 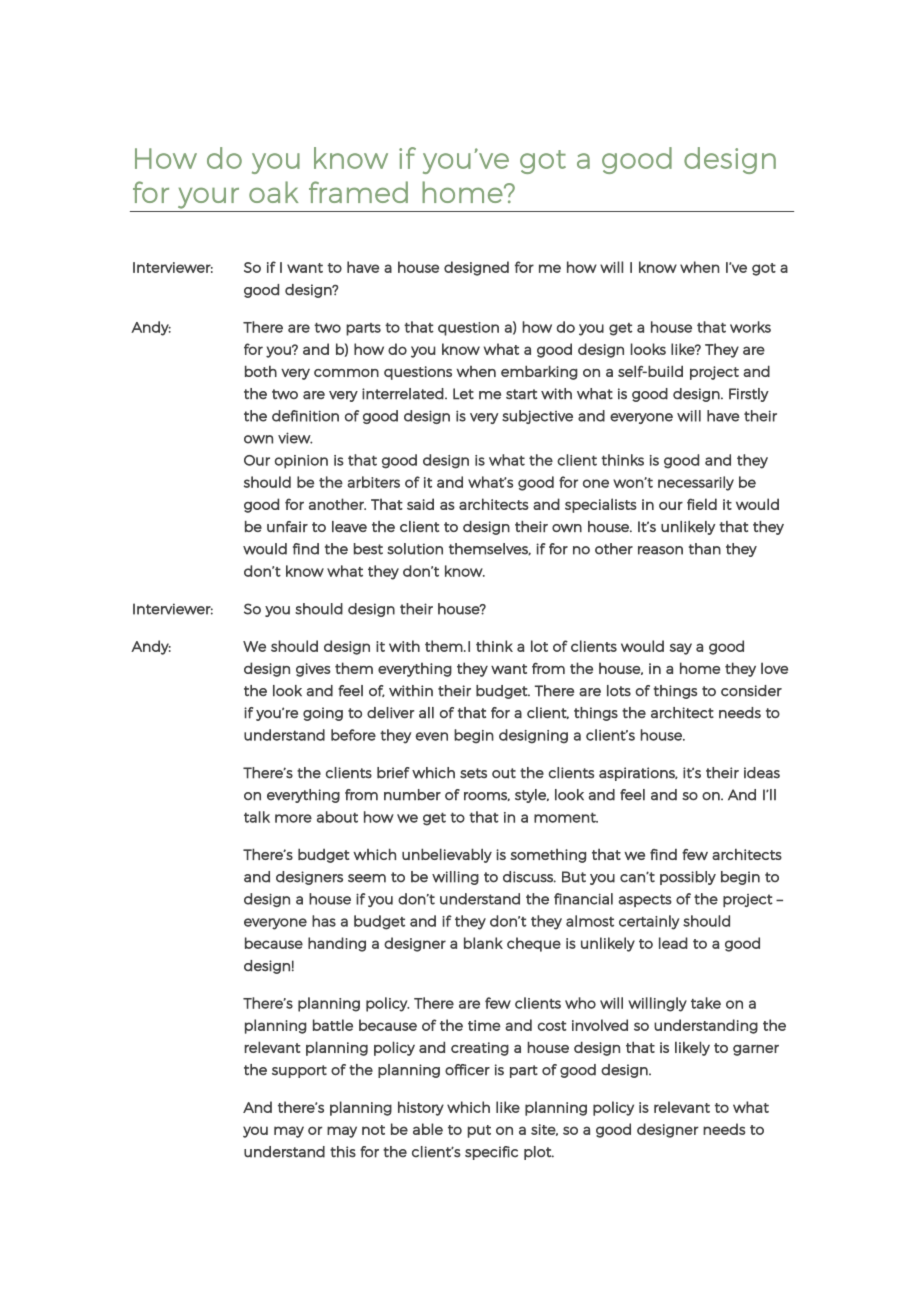 I want to click on opinion, so click(x=301, y=462).
